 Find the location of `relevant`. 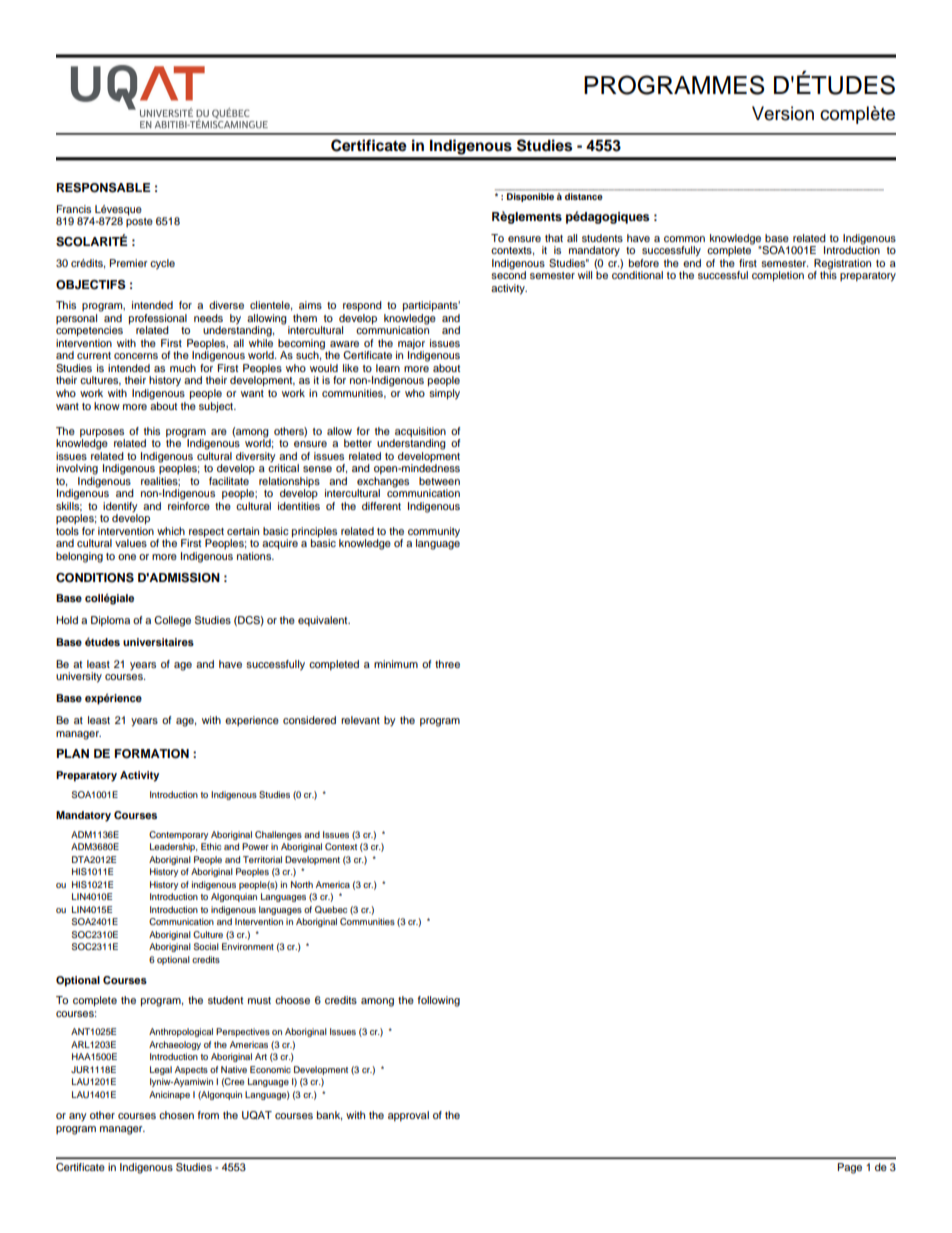

relevant is located at coordinates (360, 720).
